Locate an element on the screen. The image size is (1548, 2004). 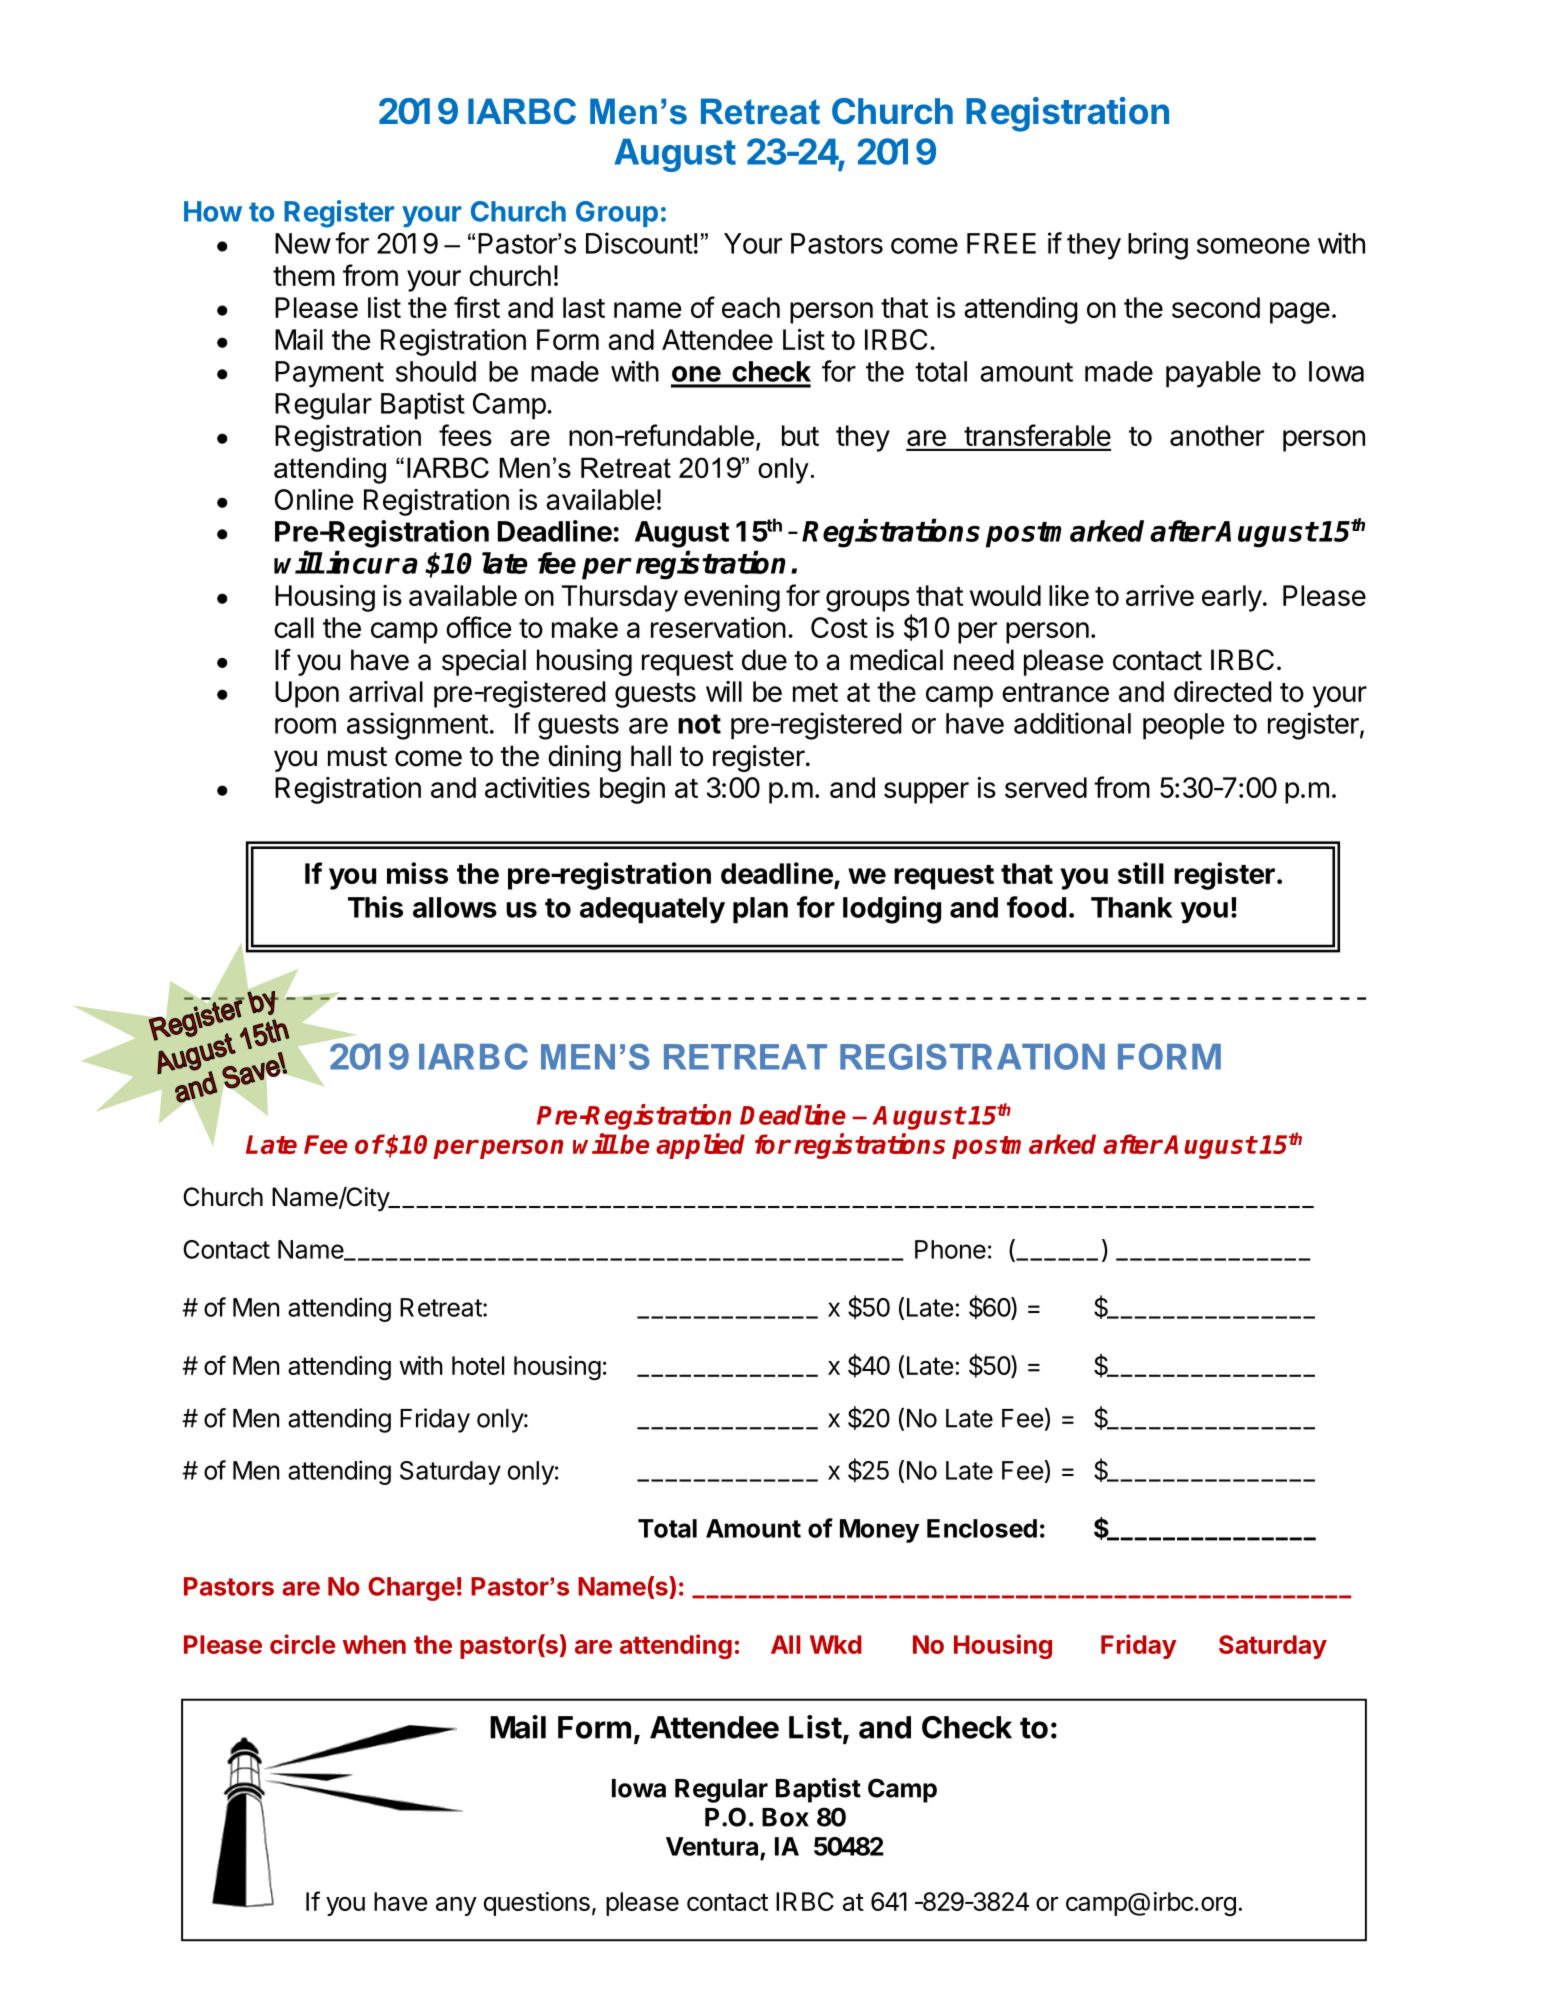
bring is located at coordinates (1158, 246).
